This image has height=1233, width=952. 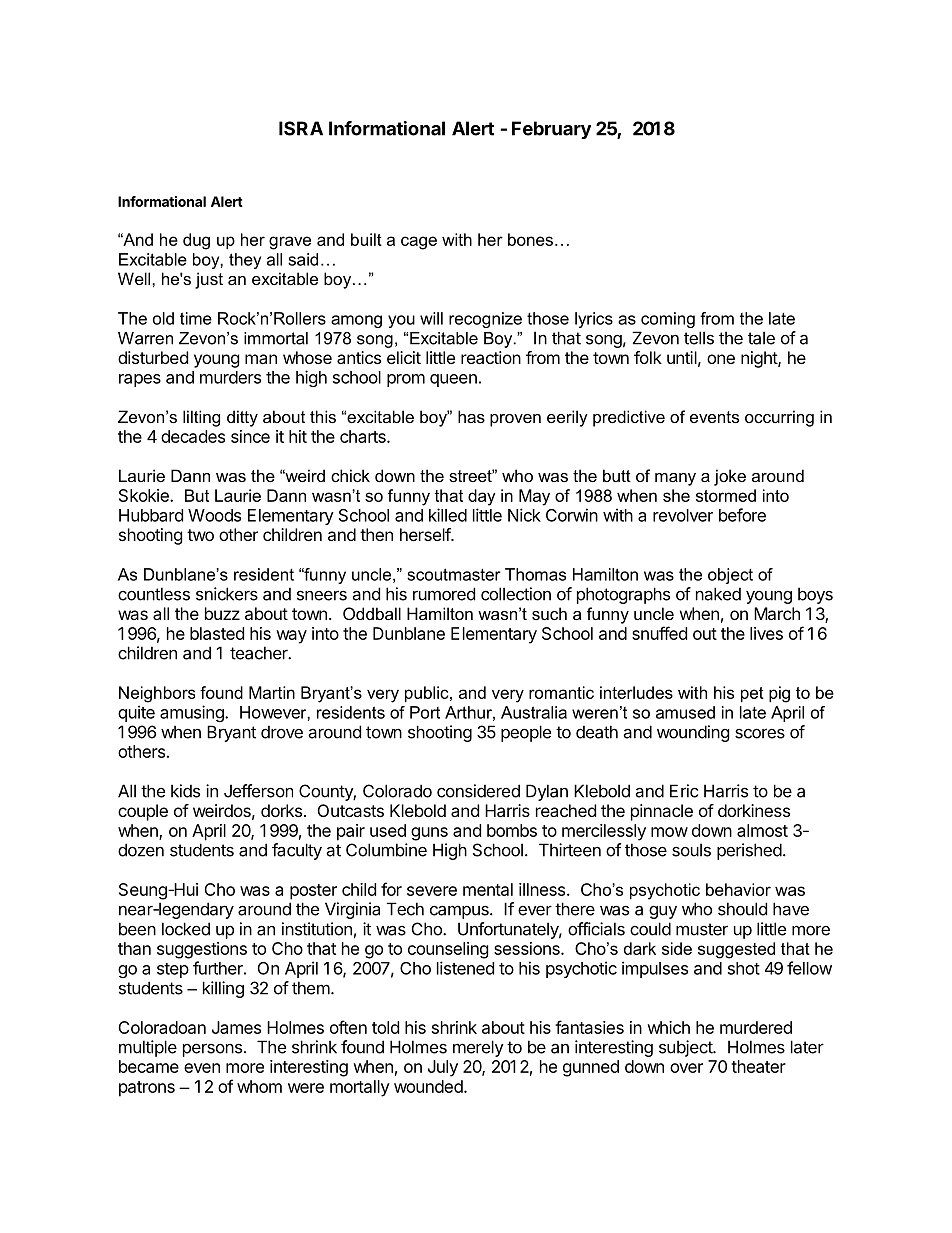 I want to click on persons, so click(x=214, y=1050).
